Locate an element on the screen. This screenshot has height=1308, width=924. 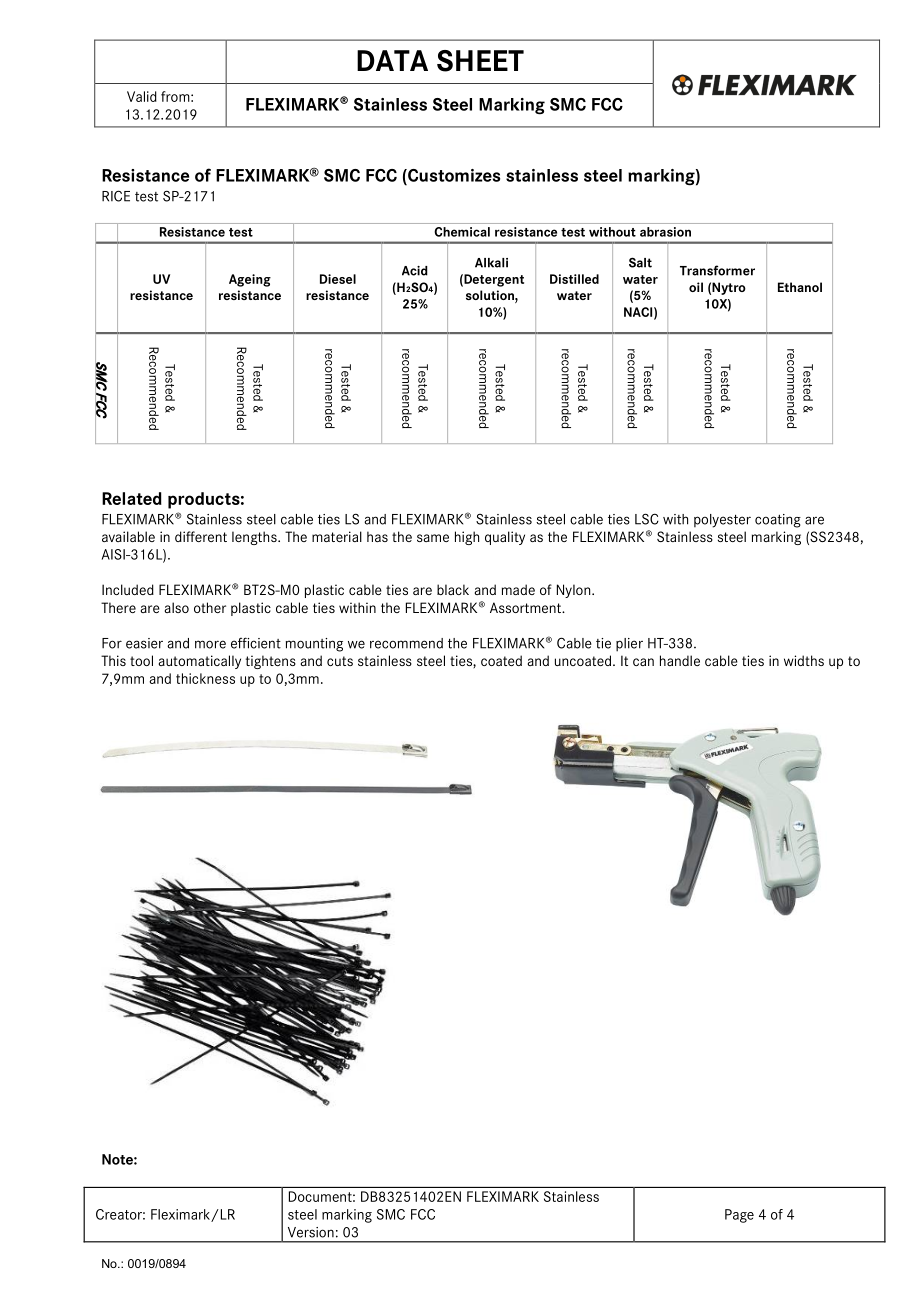
thickness is located at coordinates (205, 678).
